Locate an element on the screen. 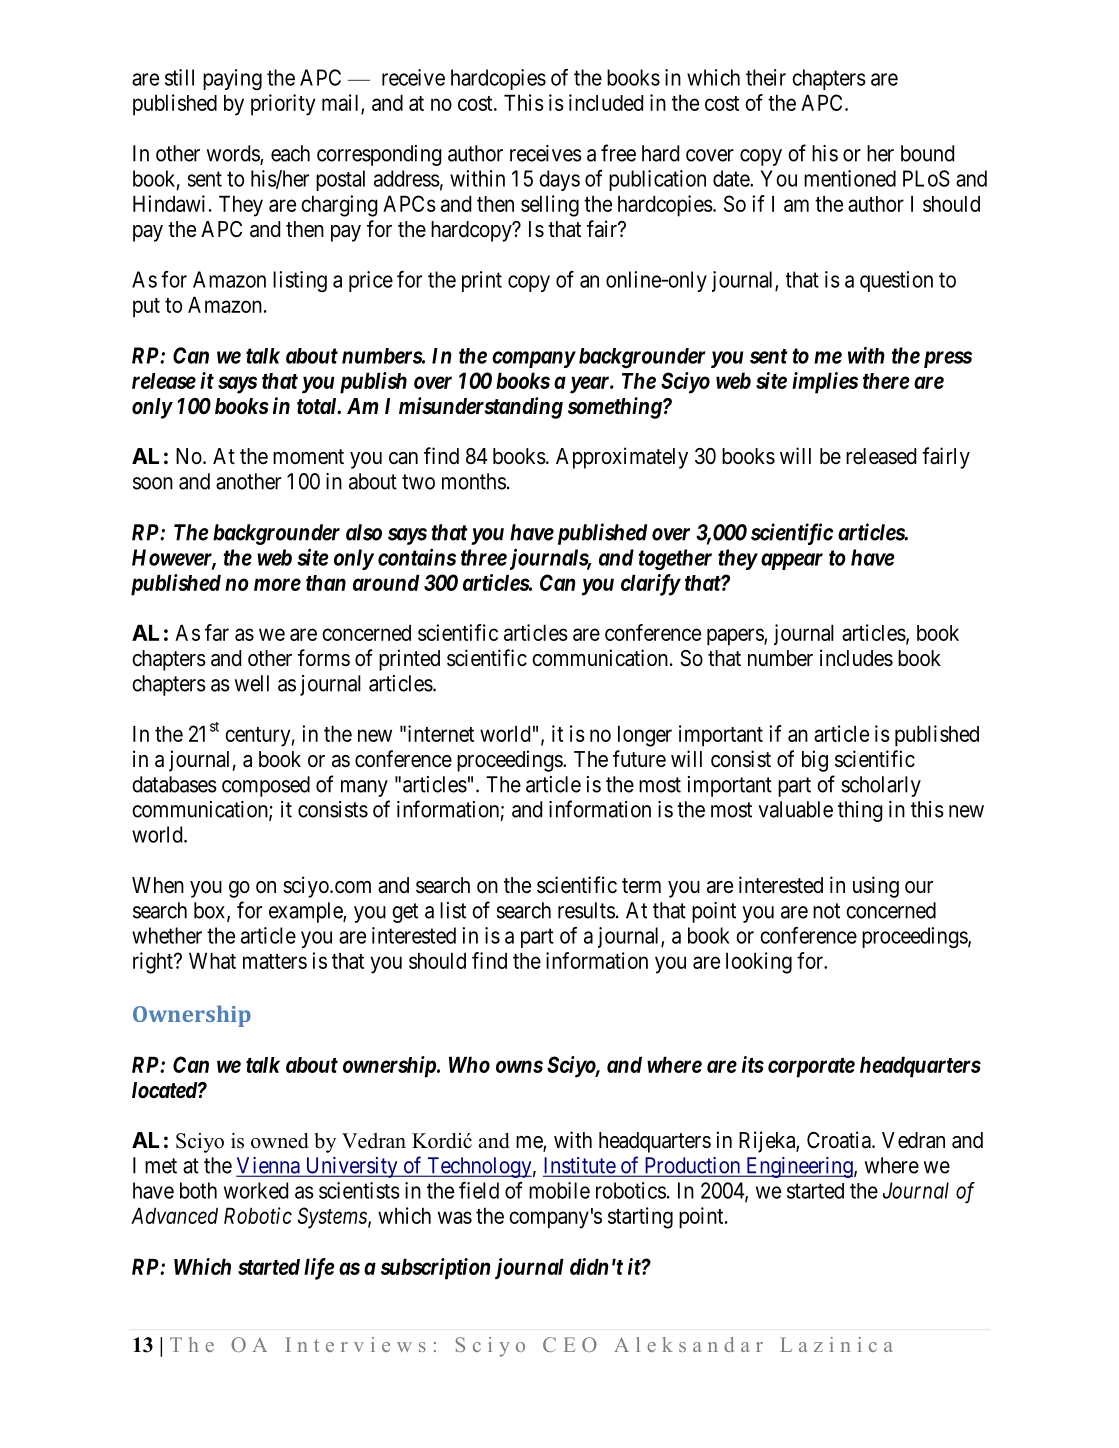  worked is located at coordinates (256, 1190).
